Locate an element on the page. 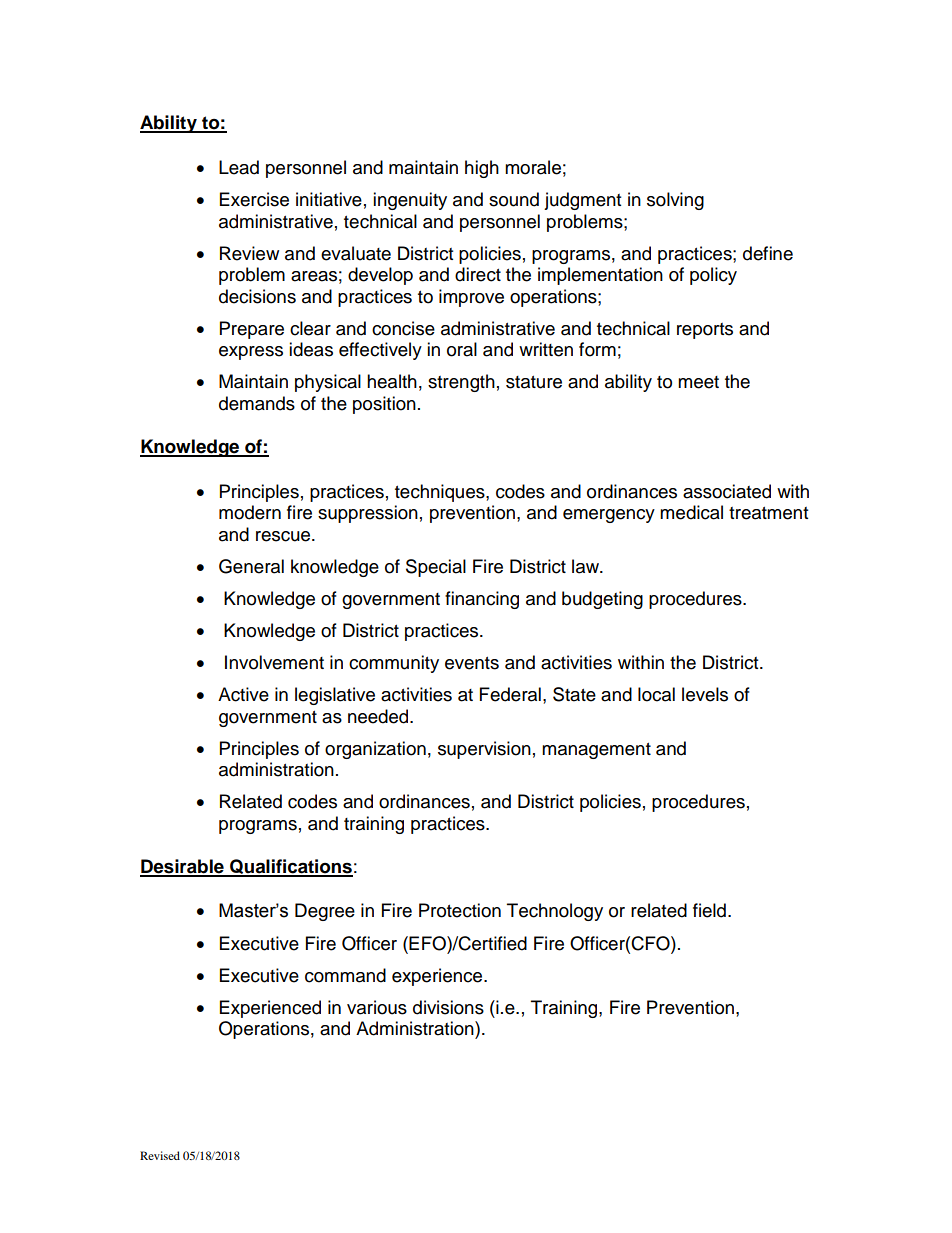 This document has width=952, height=1233. Revised is located at coordinates (160, 1155).
